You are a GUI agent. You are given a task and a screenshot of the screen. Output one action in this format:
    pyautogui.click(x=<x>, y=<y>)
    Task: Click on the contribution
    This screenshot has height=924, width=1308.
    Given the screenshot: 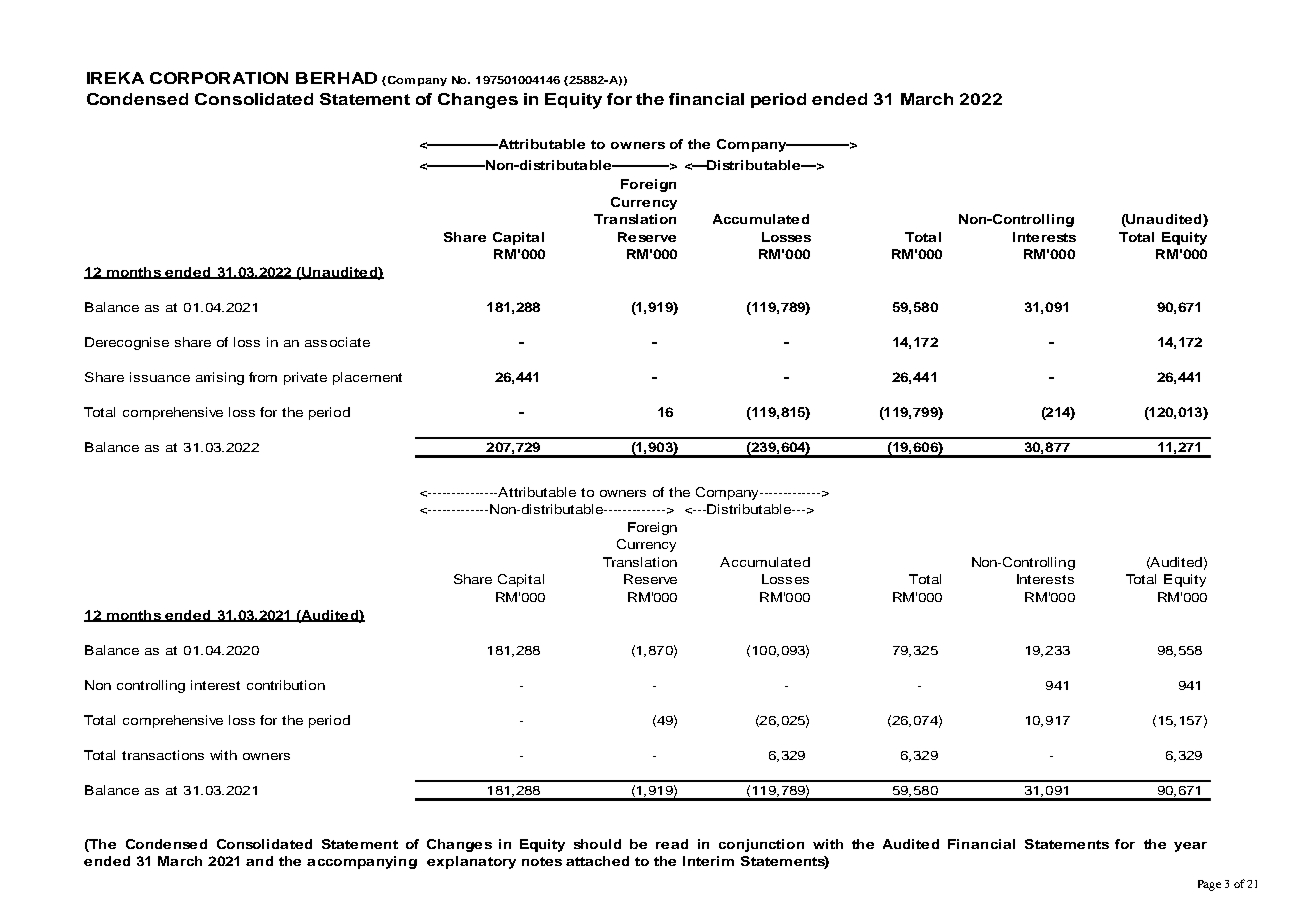 What is the action you would take?
    pyautogui.click(x=286, y=685)
